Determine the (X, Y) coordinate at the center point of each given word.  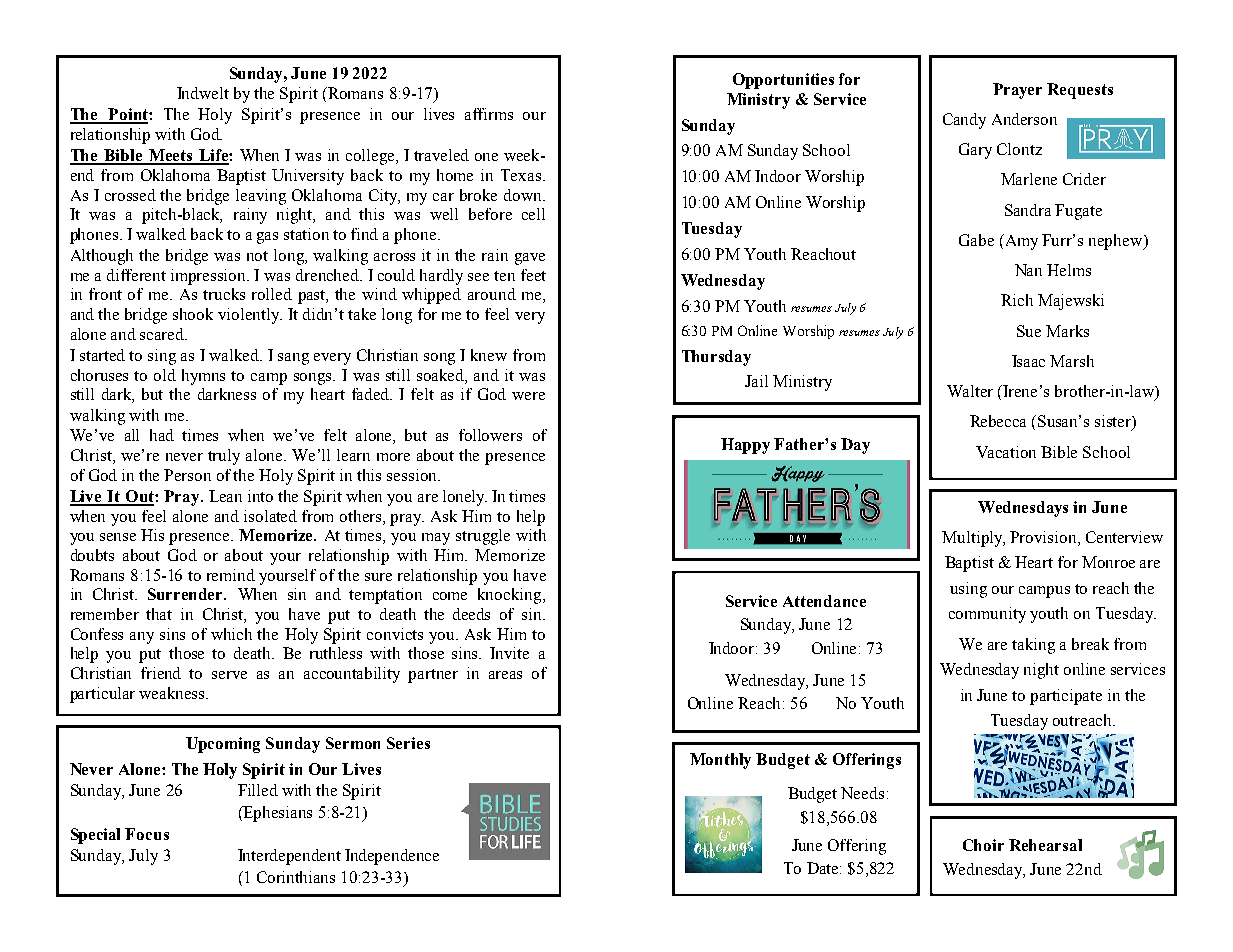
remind (231, 575)
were (528, 396)
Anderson (1024, 119)
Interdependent (289, 857)
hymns (203, 377)
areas (505, 675)
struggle (483, 537)
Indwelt (203, 93)
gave (530, 259)
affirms (489, 114)
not (257, 256)
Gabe (976, 240)
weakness (173, 693)
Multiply (973, 539)
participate (1066, 697)
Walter (970, 391)
